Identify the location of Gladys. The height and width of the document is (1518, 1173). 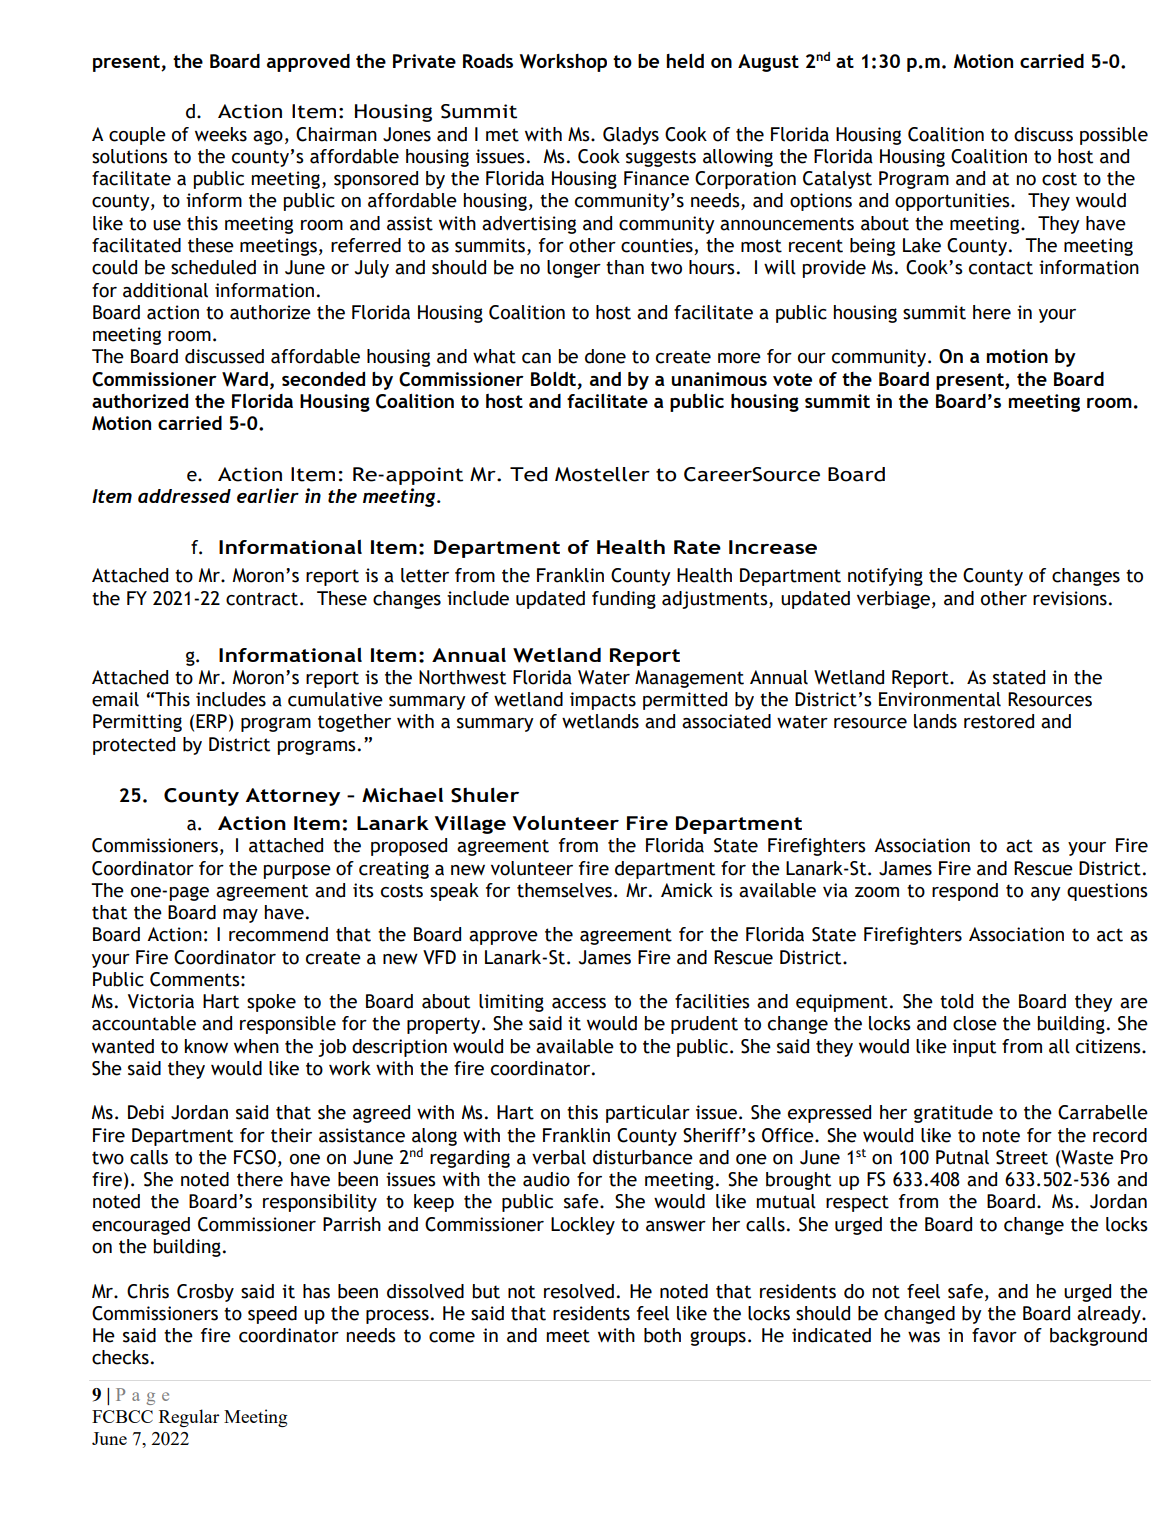
(631, 136).
